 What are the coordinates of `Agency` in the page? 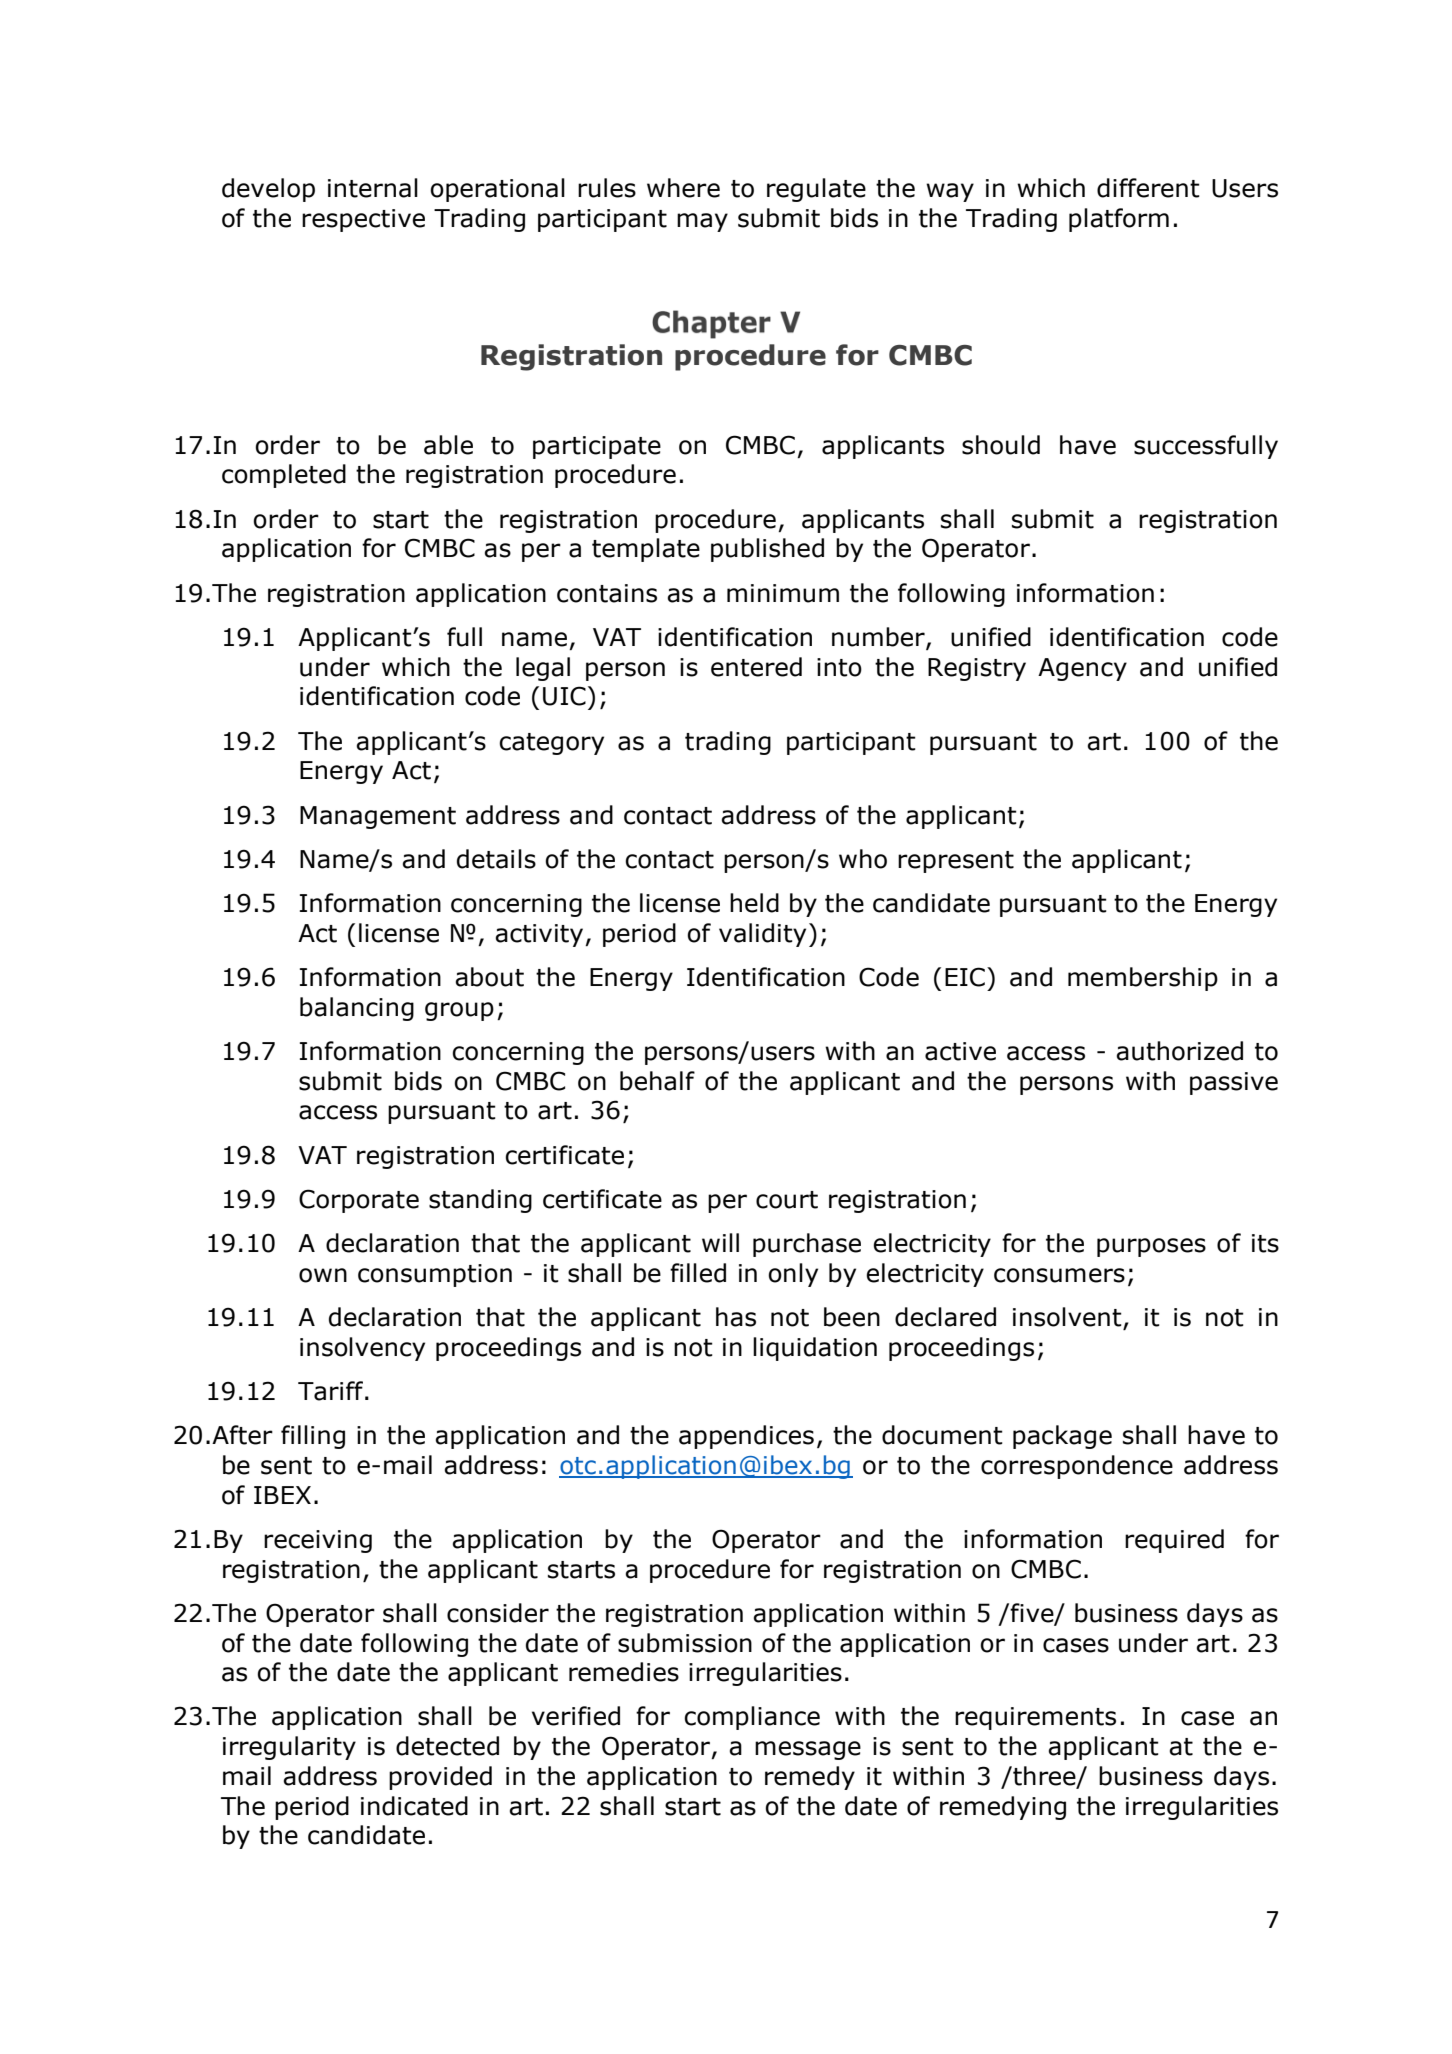 It's located at (1082, 669).
